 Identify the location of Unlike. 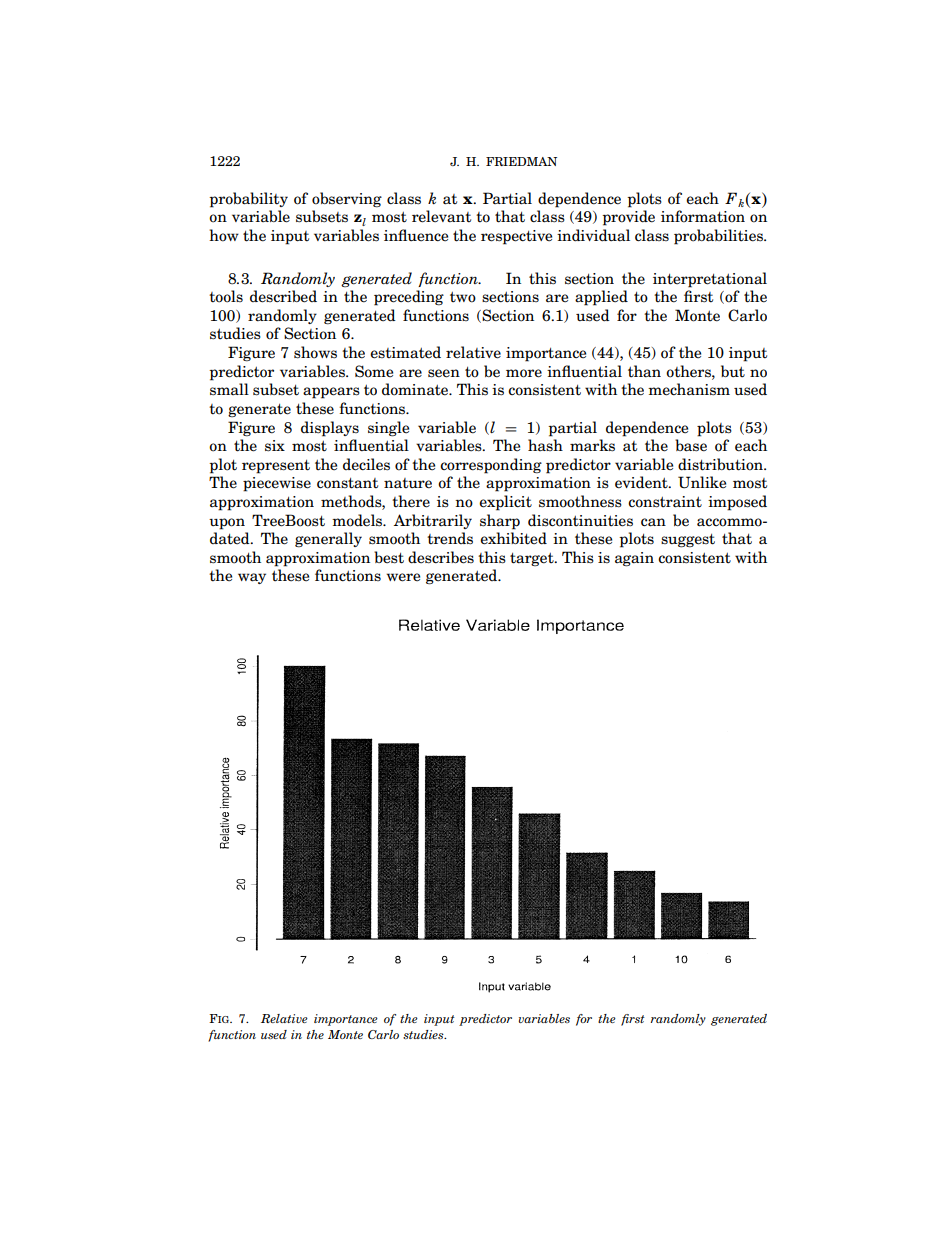
(702, 482).
